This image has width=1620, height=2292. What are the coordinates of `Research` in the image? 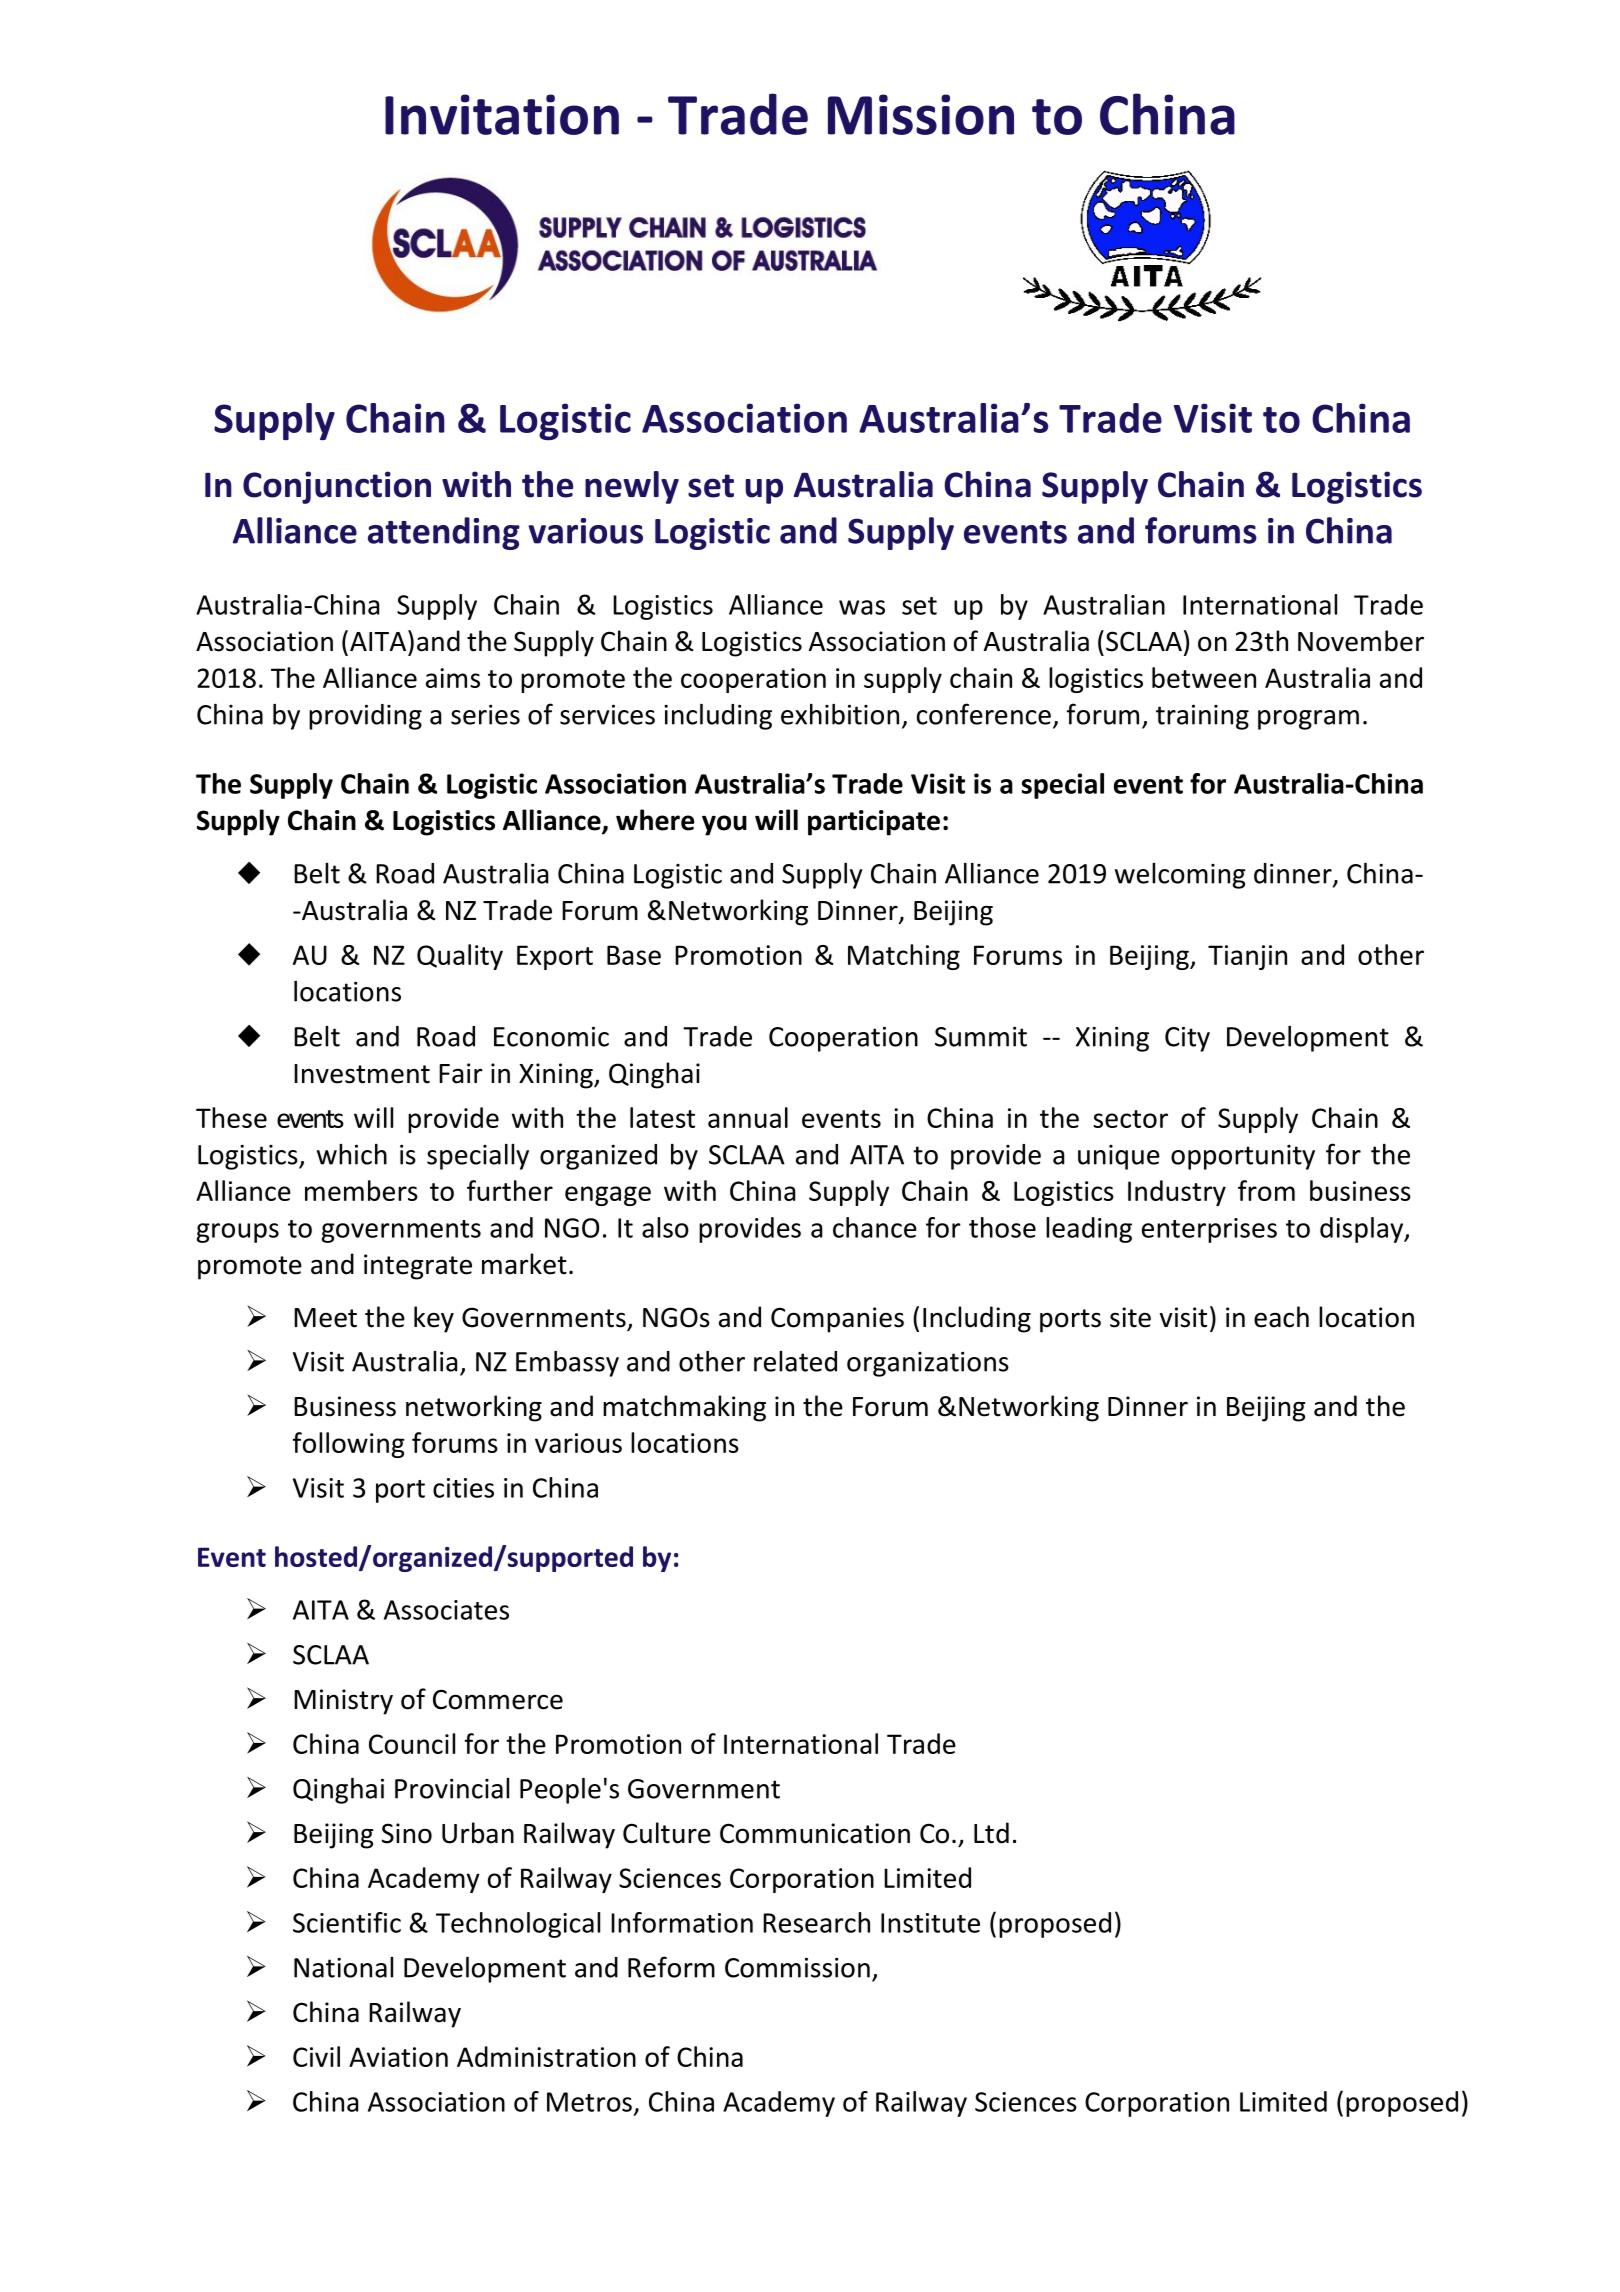 It's located at (816, 1922).
